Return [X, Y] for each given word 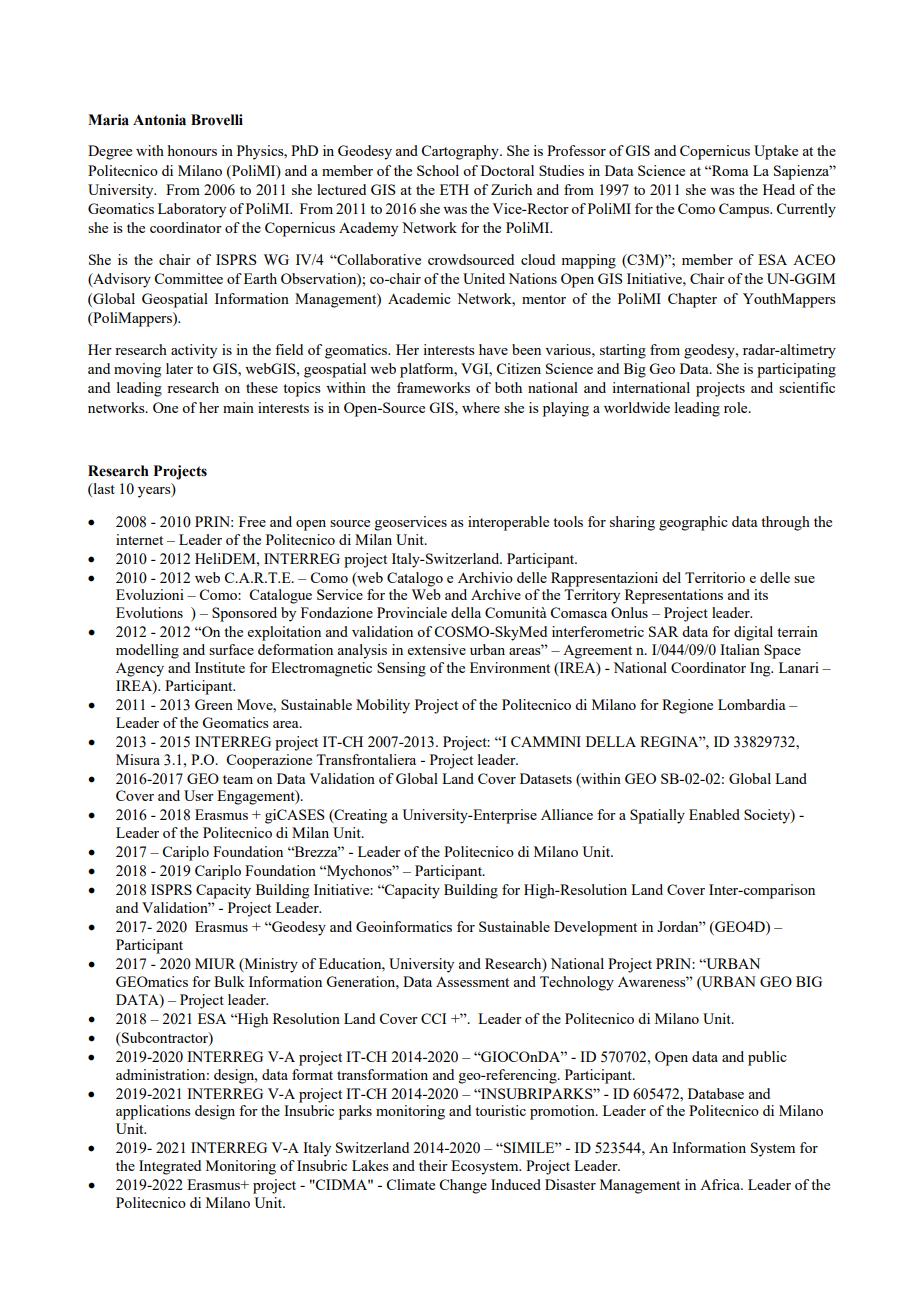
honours [192, 150]
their [433, 1165]
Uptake [776, 152]
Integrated [170, 1167]
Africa [721, 1184]
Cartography [461, 152]
